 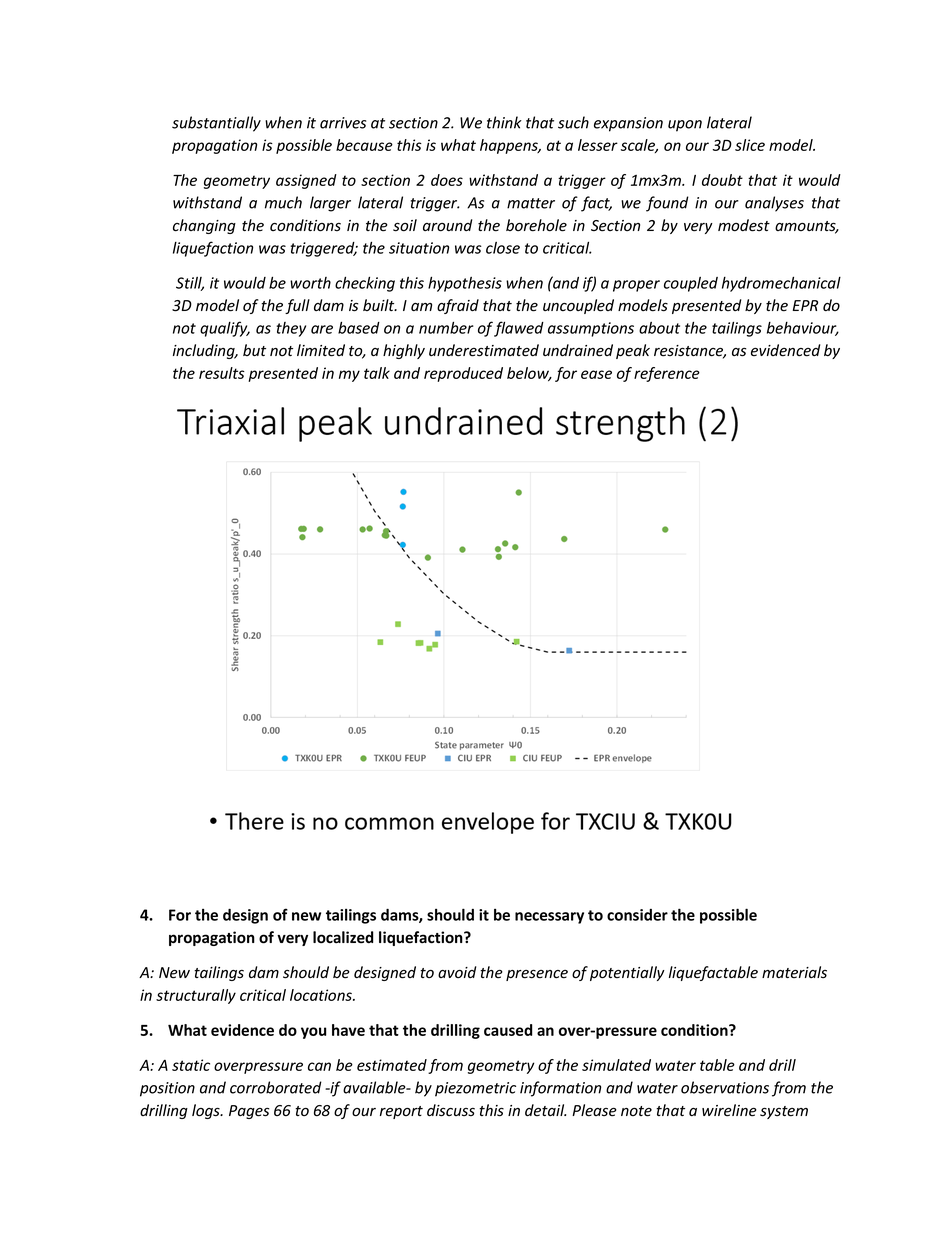 What do you see at coordinates (216, 124) in the image?
I see `substantially` at bounding box center [216, 124].
